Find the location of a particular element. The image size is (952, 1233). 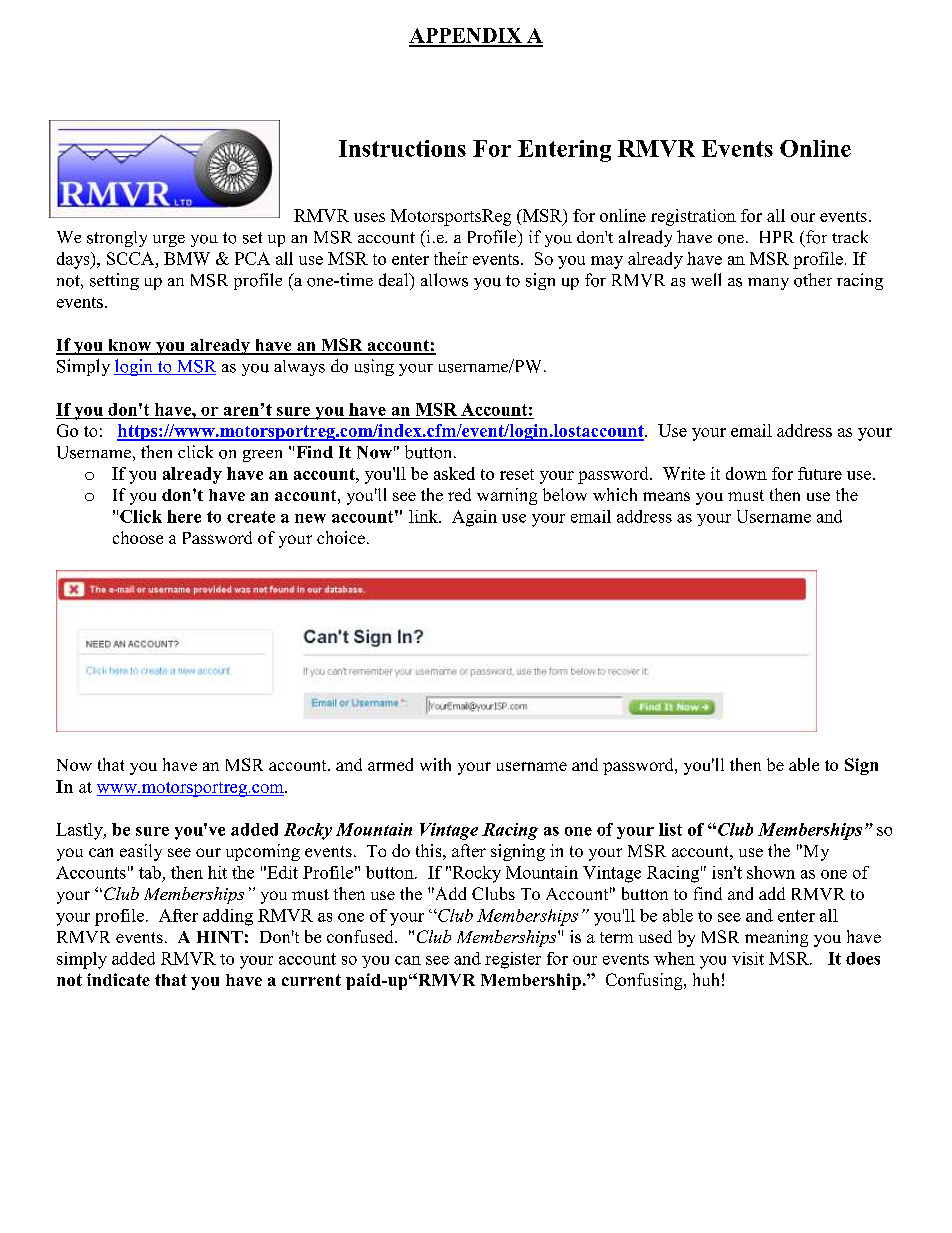

Again is located at coordinates (474, 518).
